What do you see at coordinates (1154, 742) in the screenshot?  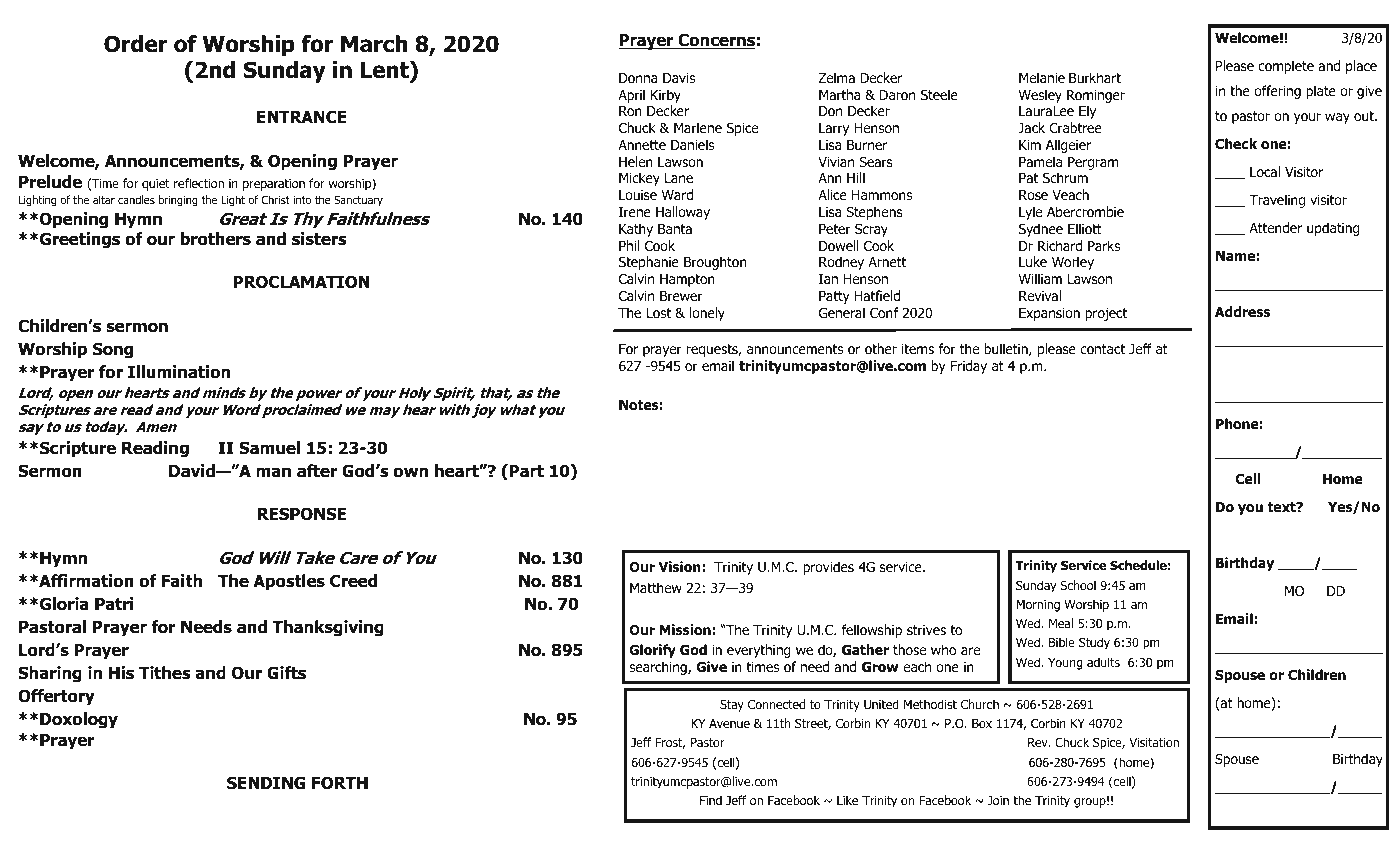 I see `Visitation` at bounding box center [1154, 742].
